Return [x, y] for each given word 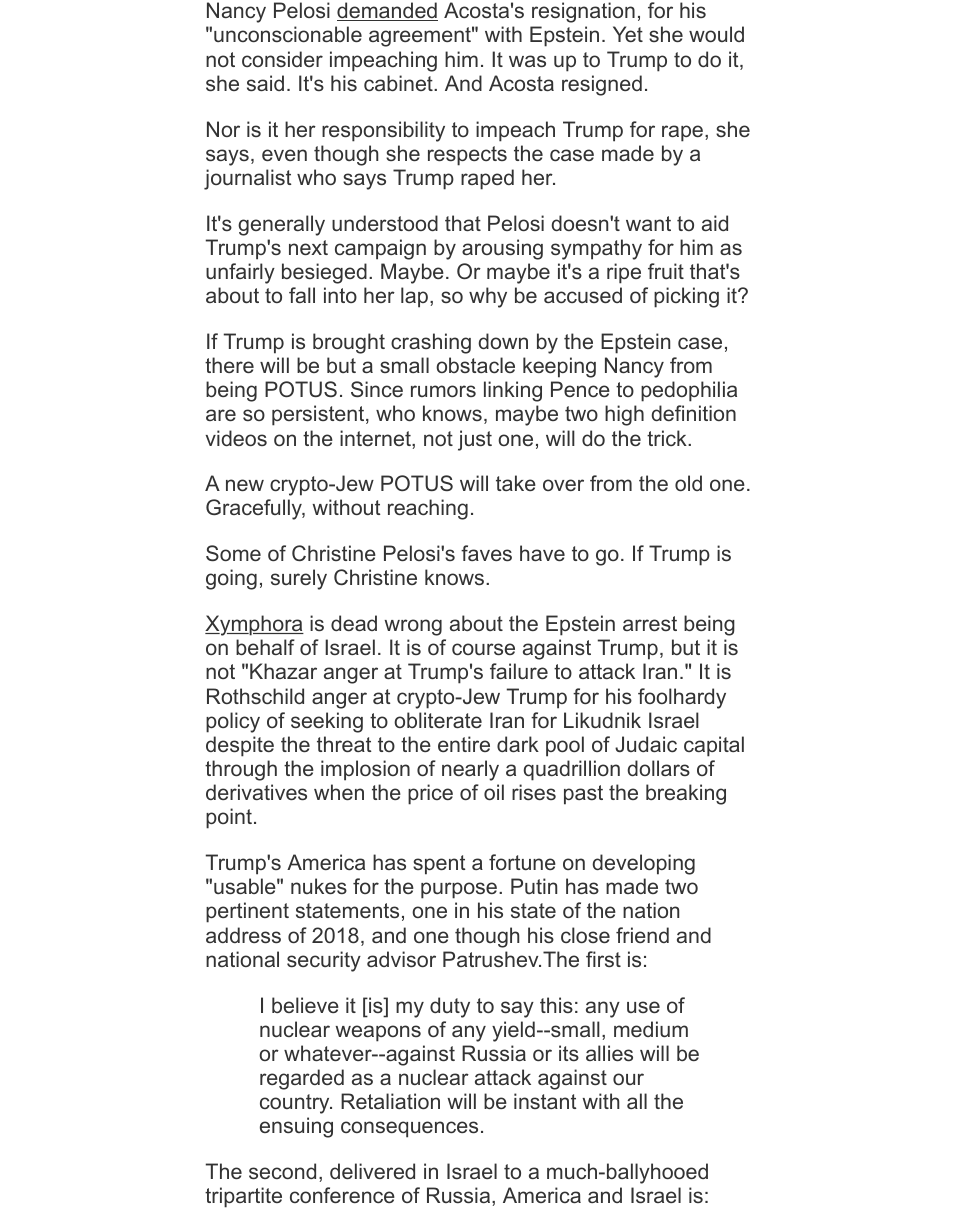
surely [299, 579]
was [527, 61]
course [483, 649]
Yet [628, 34]
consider [282, 59]
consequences [409, 1129]
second [282, 1171]
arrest [650, 623]
